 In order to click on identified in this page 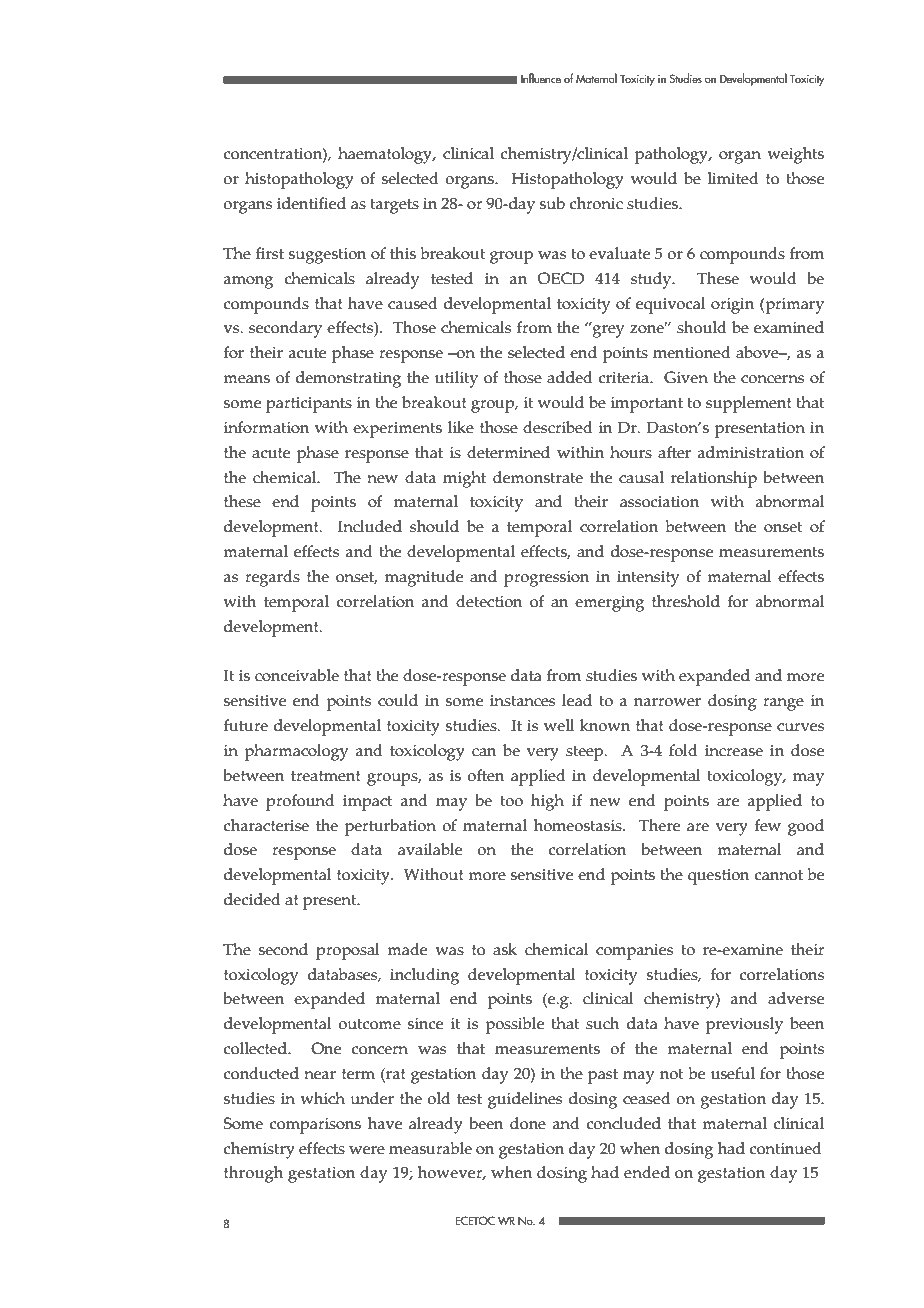, I will do `click(311, 203)`.
